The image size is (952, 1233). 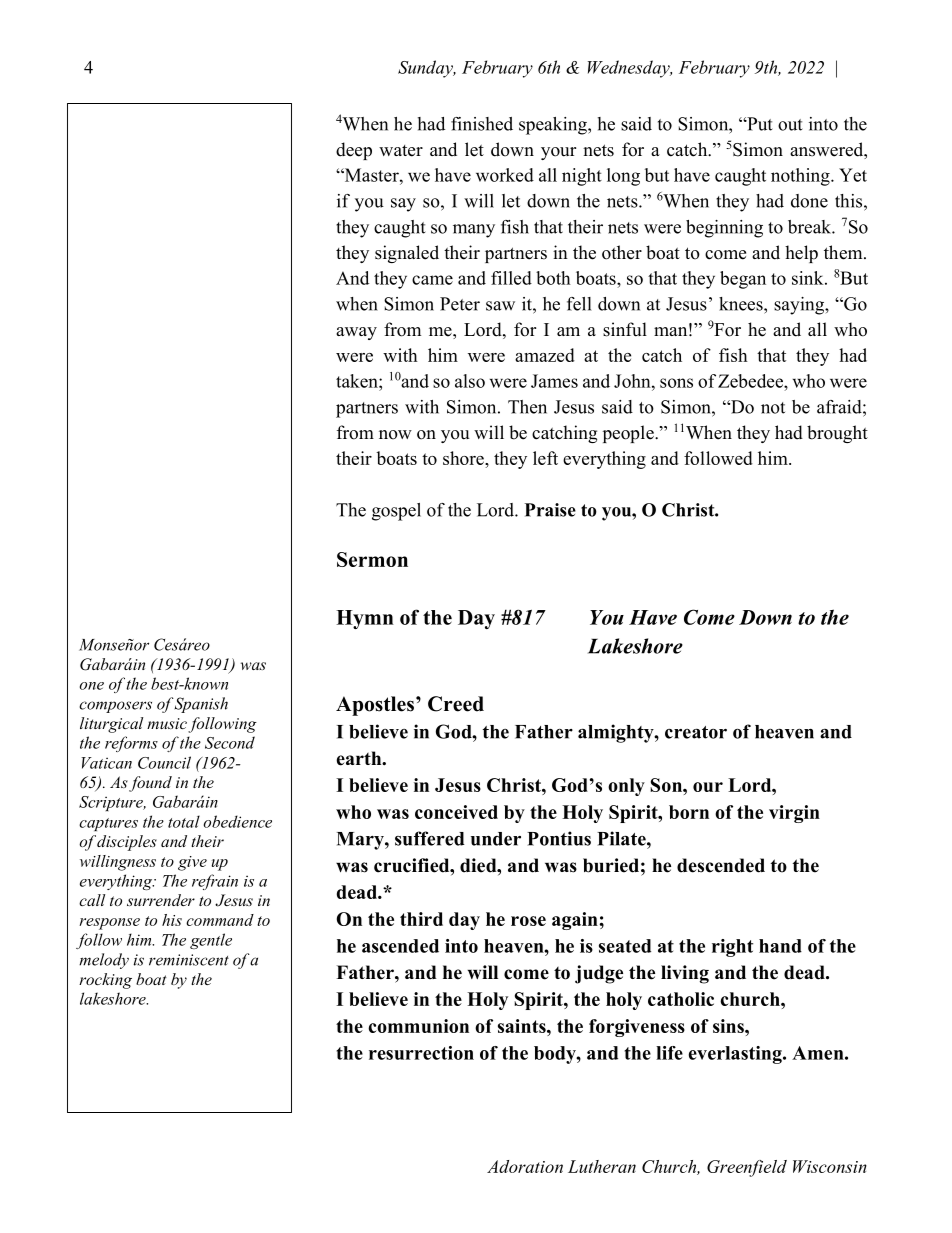 What do you see at coordinates (482, 124) in the screenshot?
I see `finished` at bounding box center [482, 124].
